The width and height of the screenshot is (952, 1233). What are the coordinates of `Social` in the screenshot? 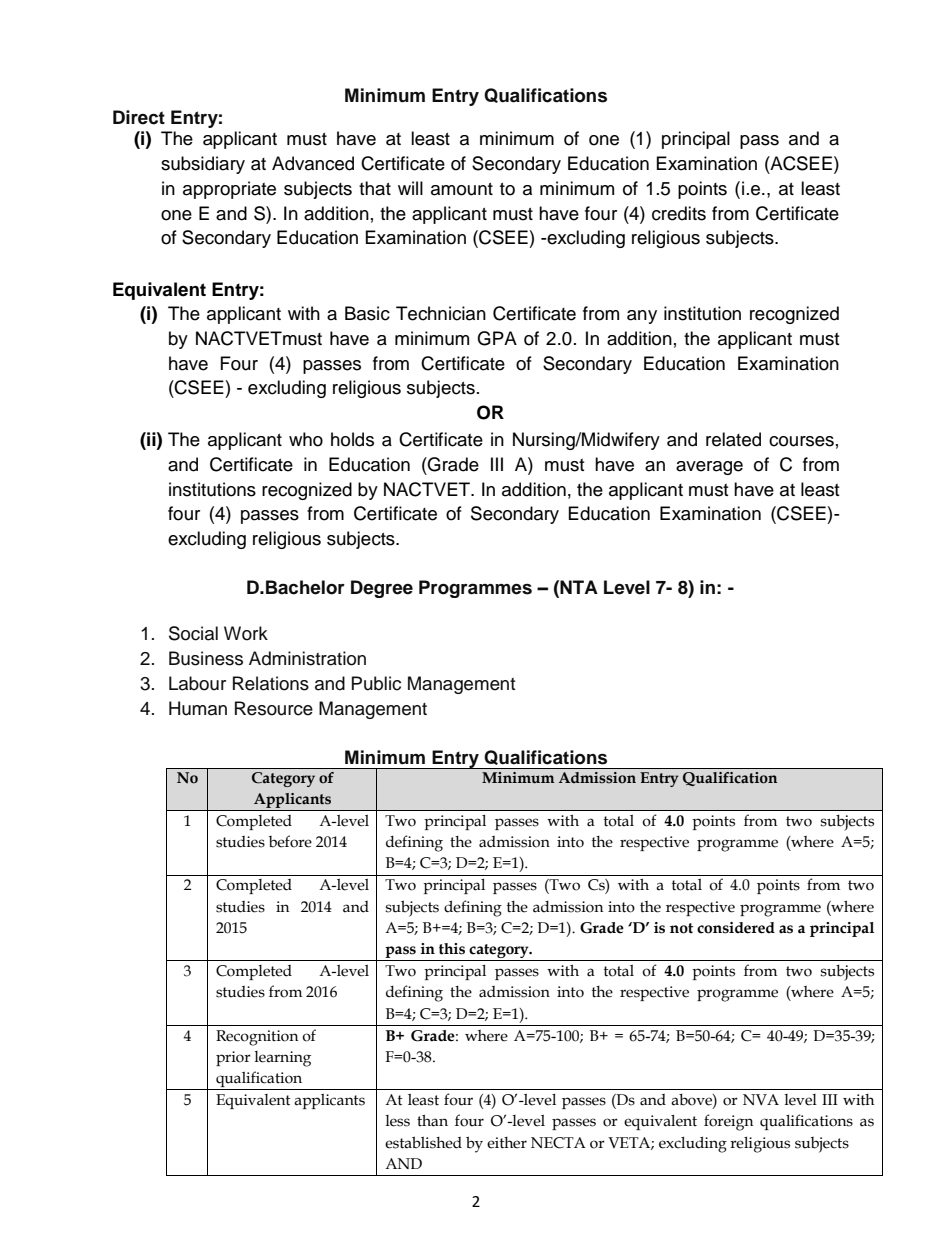 It's located at (193, 633).
